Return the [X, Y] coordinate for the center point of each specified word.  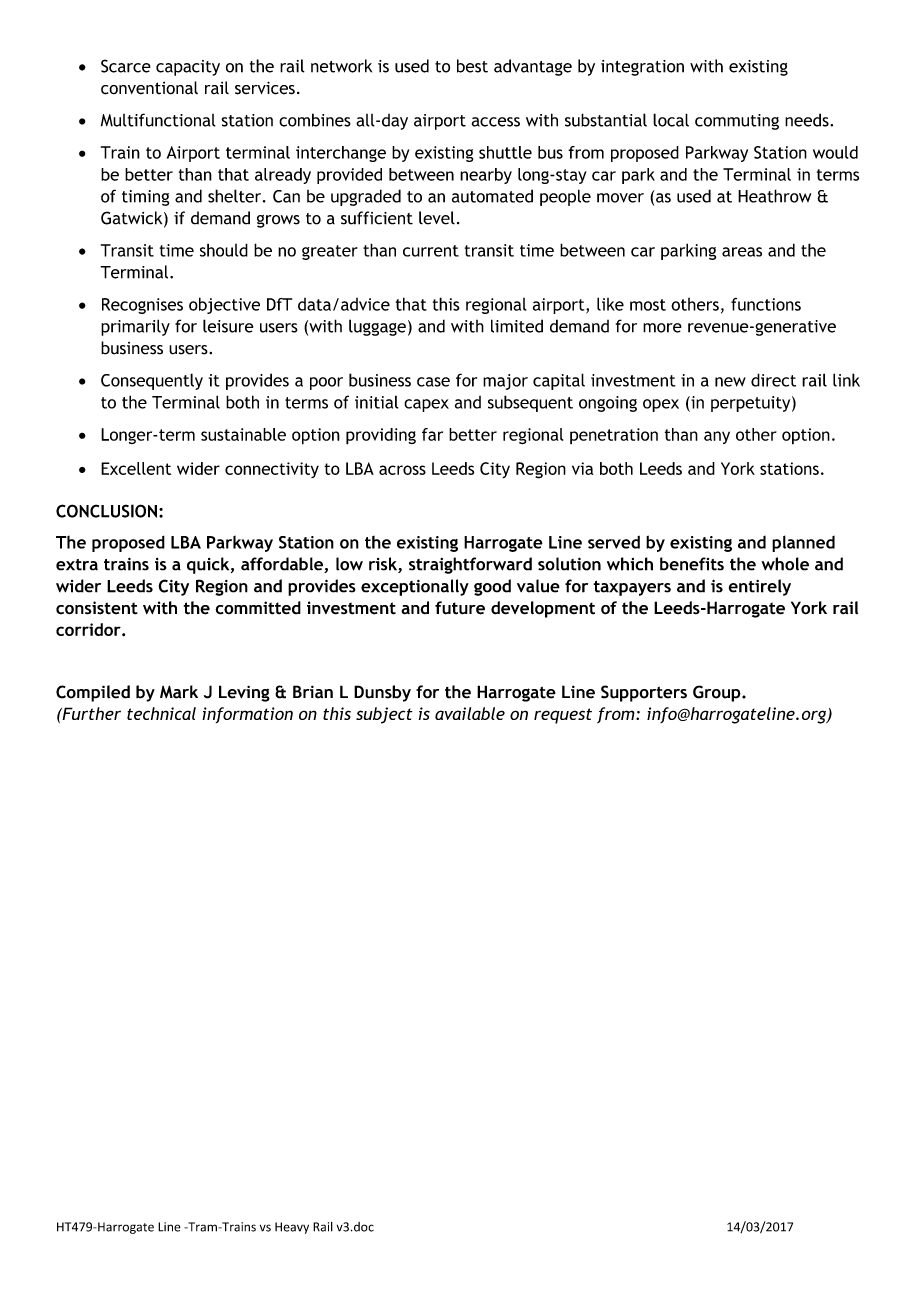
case [433, 382]
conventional [149, 88]
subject [384, 715]
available [470, 713]
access [496, 122]
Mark [179, 692]
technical [161, 713]
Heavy [292, 1228]
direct [773, 380]
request [563, 716]
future [460, 608]
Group [718, 693]
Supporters [644, 693]
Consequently [152, 381]
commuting [737, 122]
